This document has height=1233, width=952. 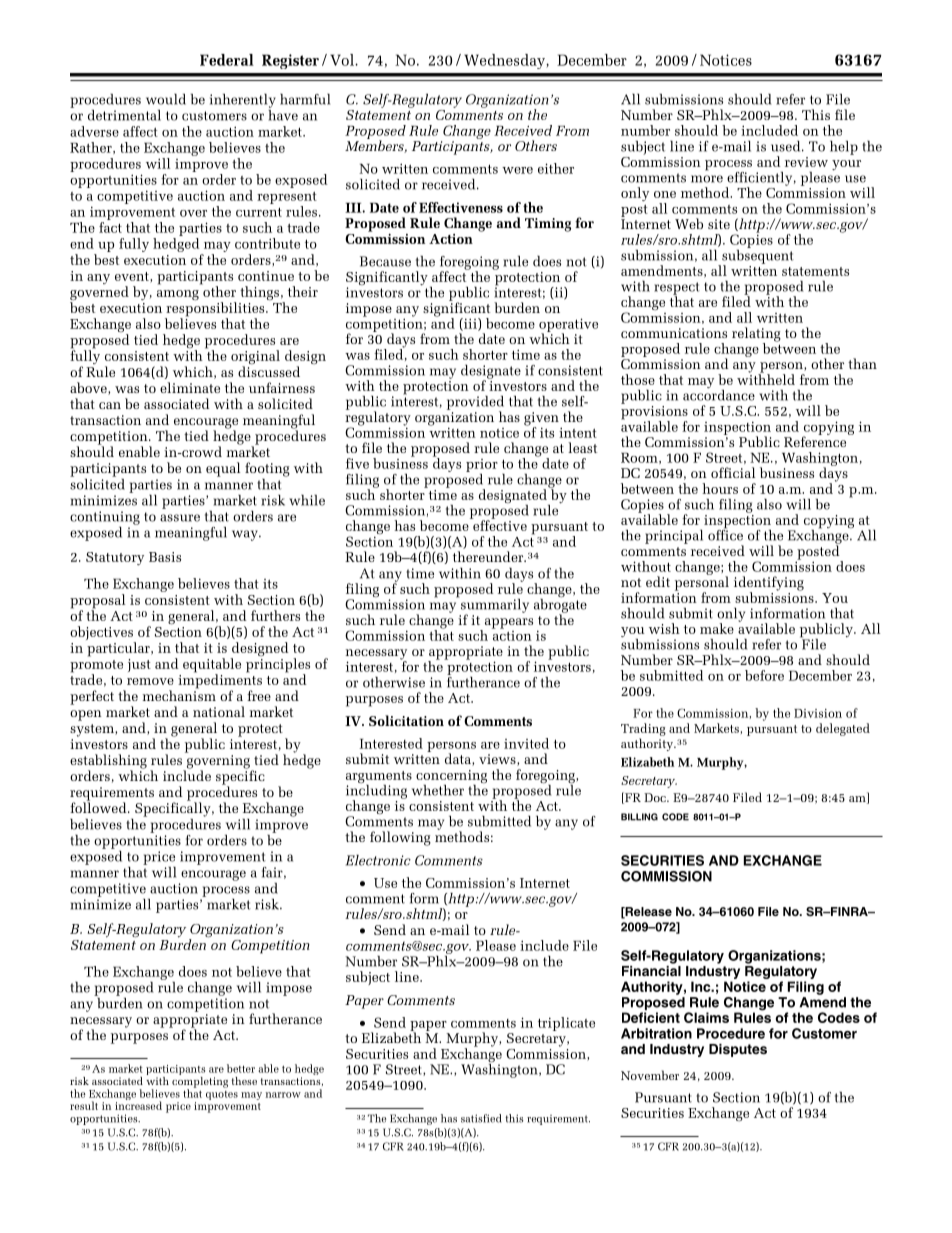 I want to click on satisfied, so click(x=481, y=1118).
